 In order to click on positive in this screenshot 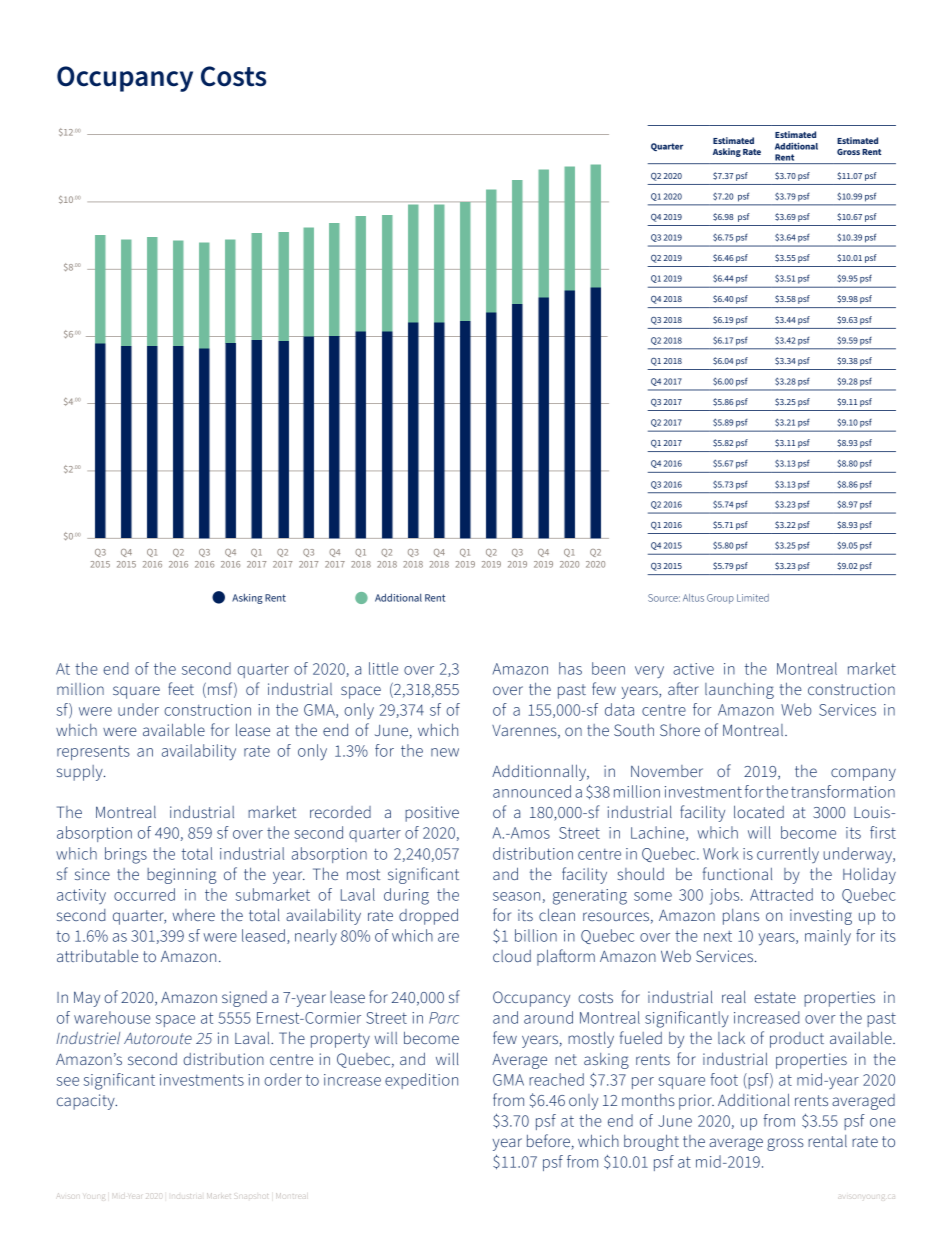, I will do `click(432, 814)`.
